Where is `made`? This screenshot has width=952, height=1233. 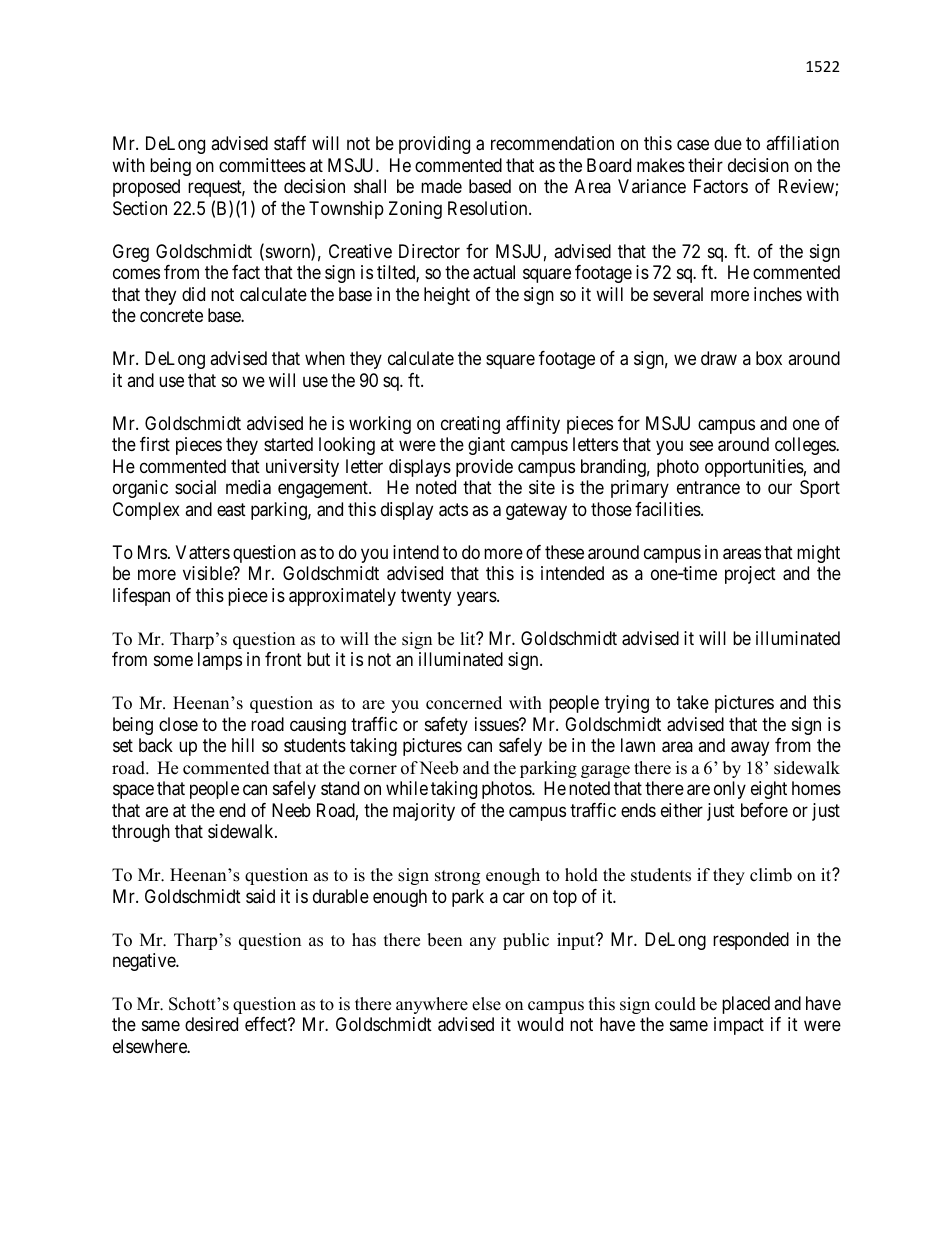 made is located at coordinates (441, 186).
